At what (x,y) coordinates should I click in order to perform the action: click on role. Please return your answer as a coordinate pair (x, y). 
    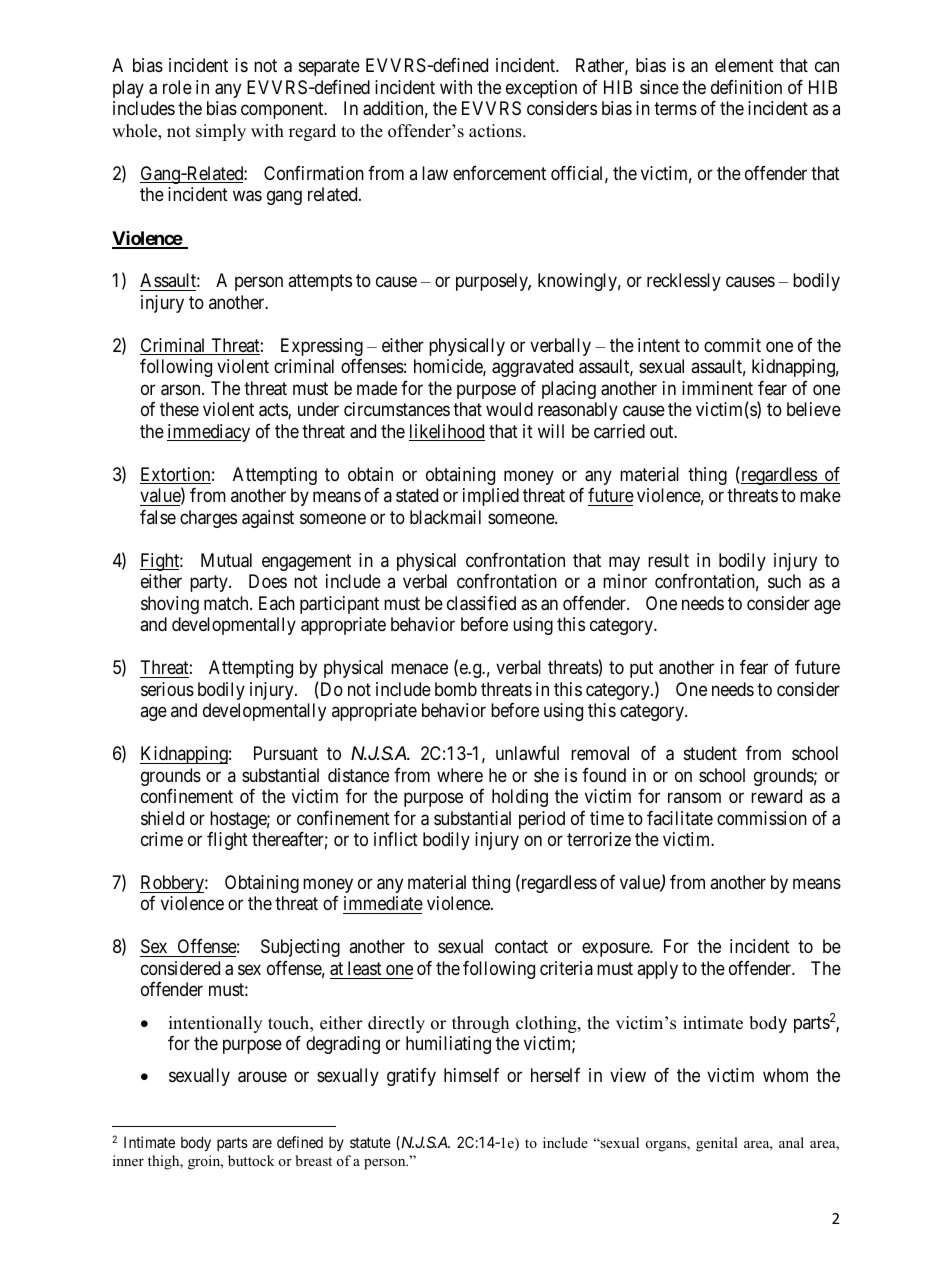
    Looking at the image, I should click on (177, 87).
